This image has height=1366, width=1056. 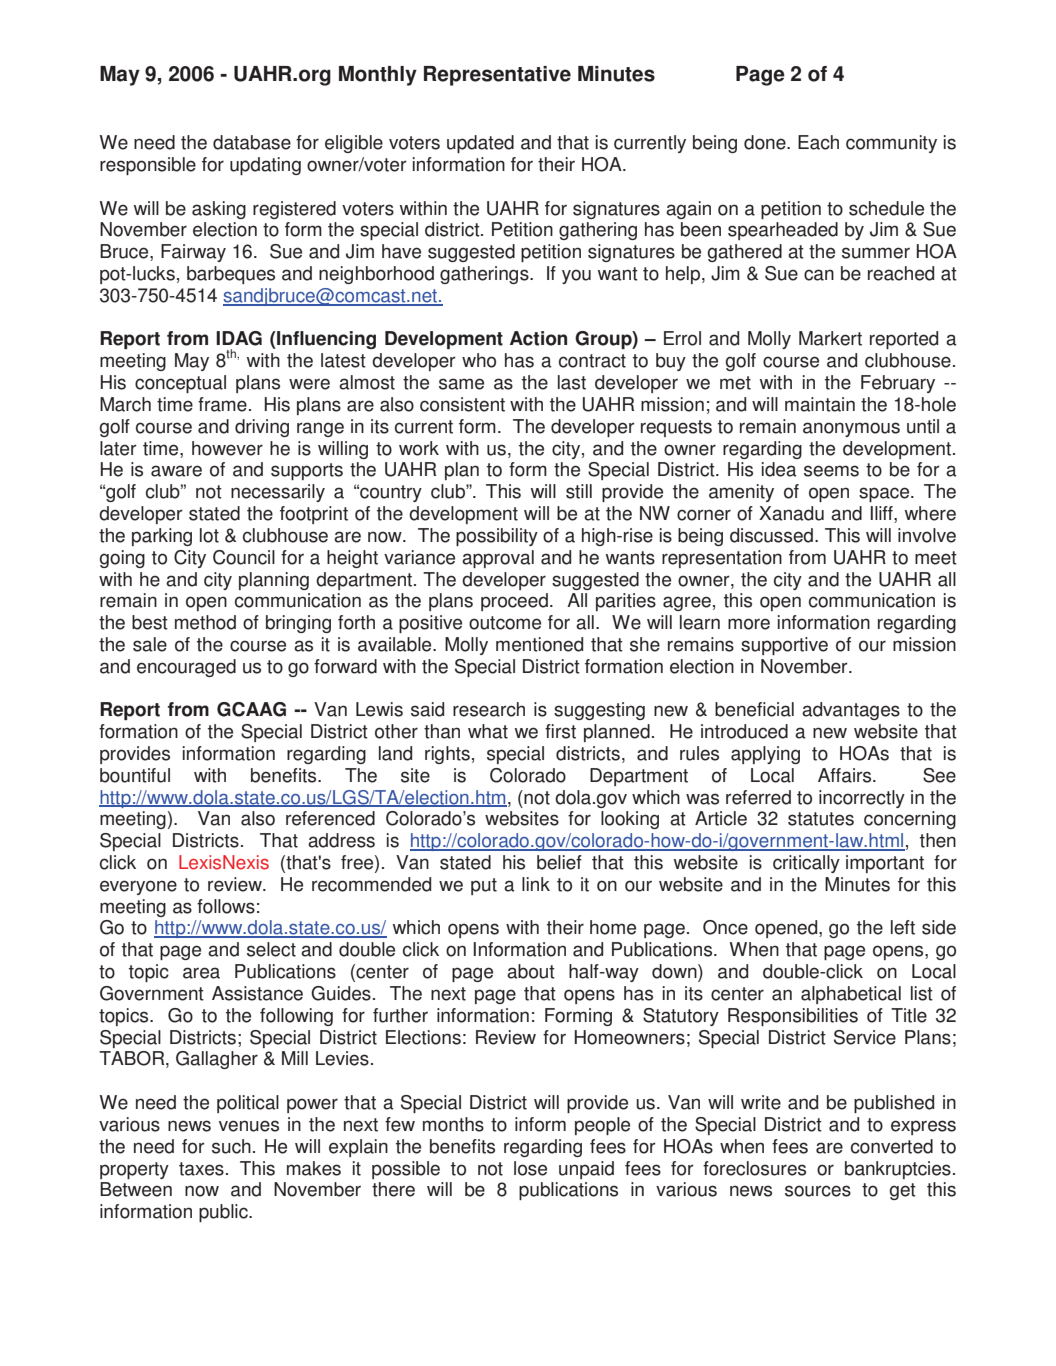 I want to click on statutes, so click(x=821, y=819).
